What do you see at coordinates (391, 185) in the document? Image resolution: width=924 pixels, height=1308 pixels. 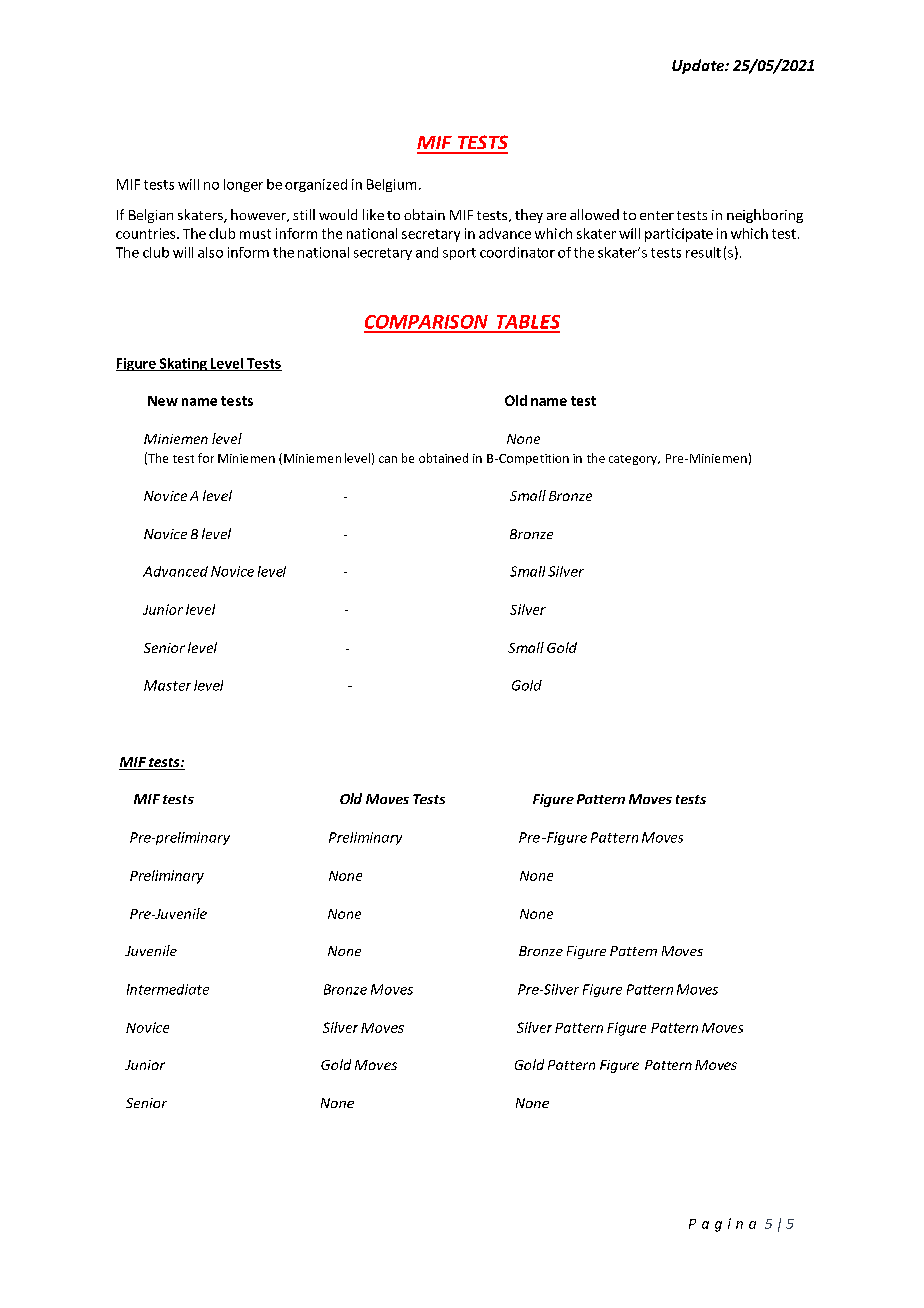 I see `Belgium` at bounding box center [391, 185].
